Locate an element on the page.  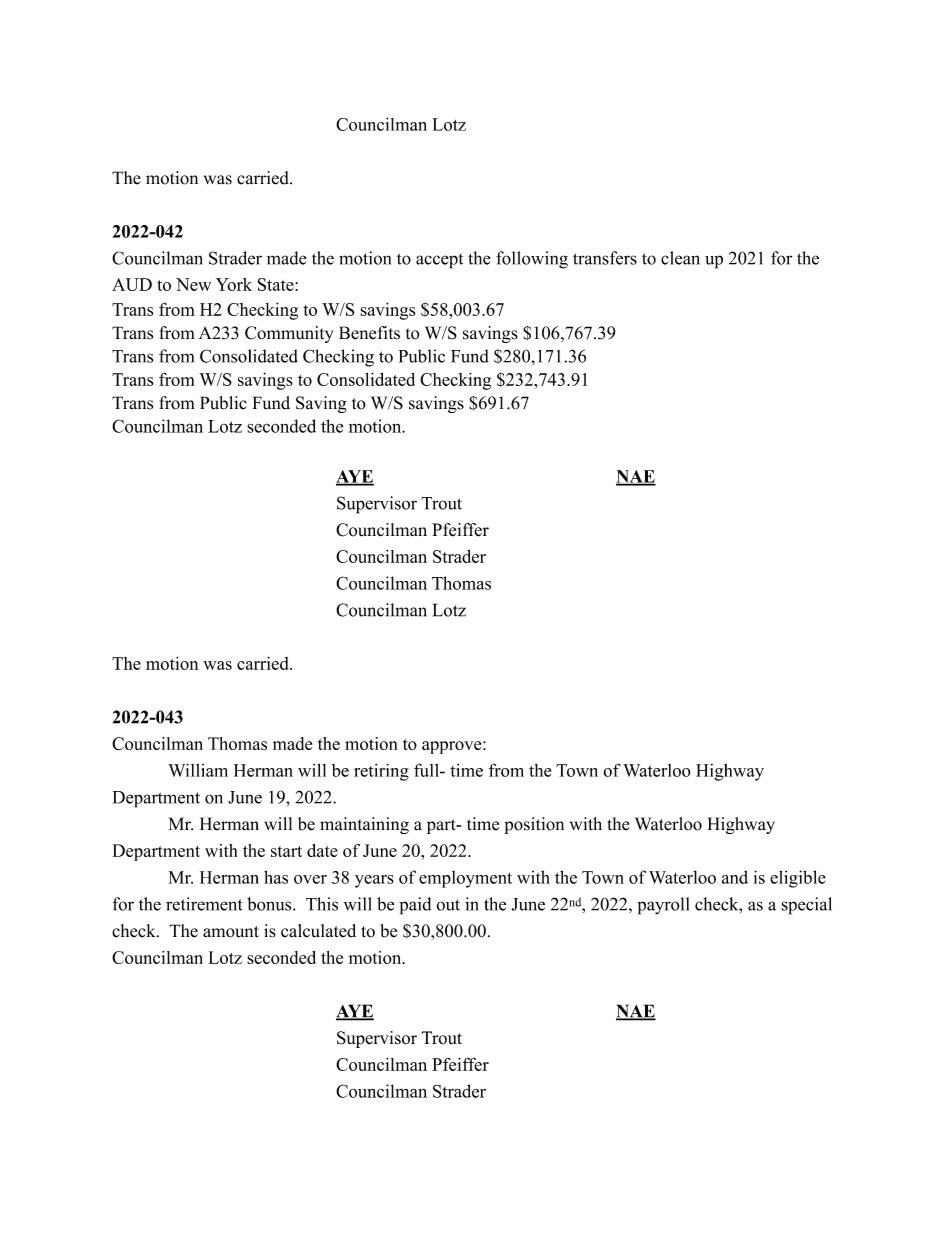
New is located at coordinates (193, 284).
